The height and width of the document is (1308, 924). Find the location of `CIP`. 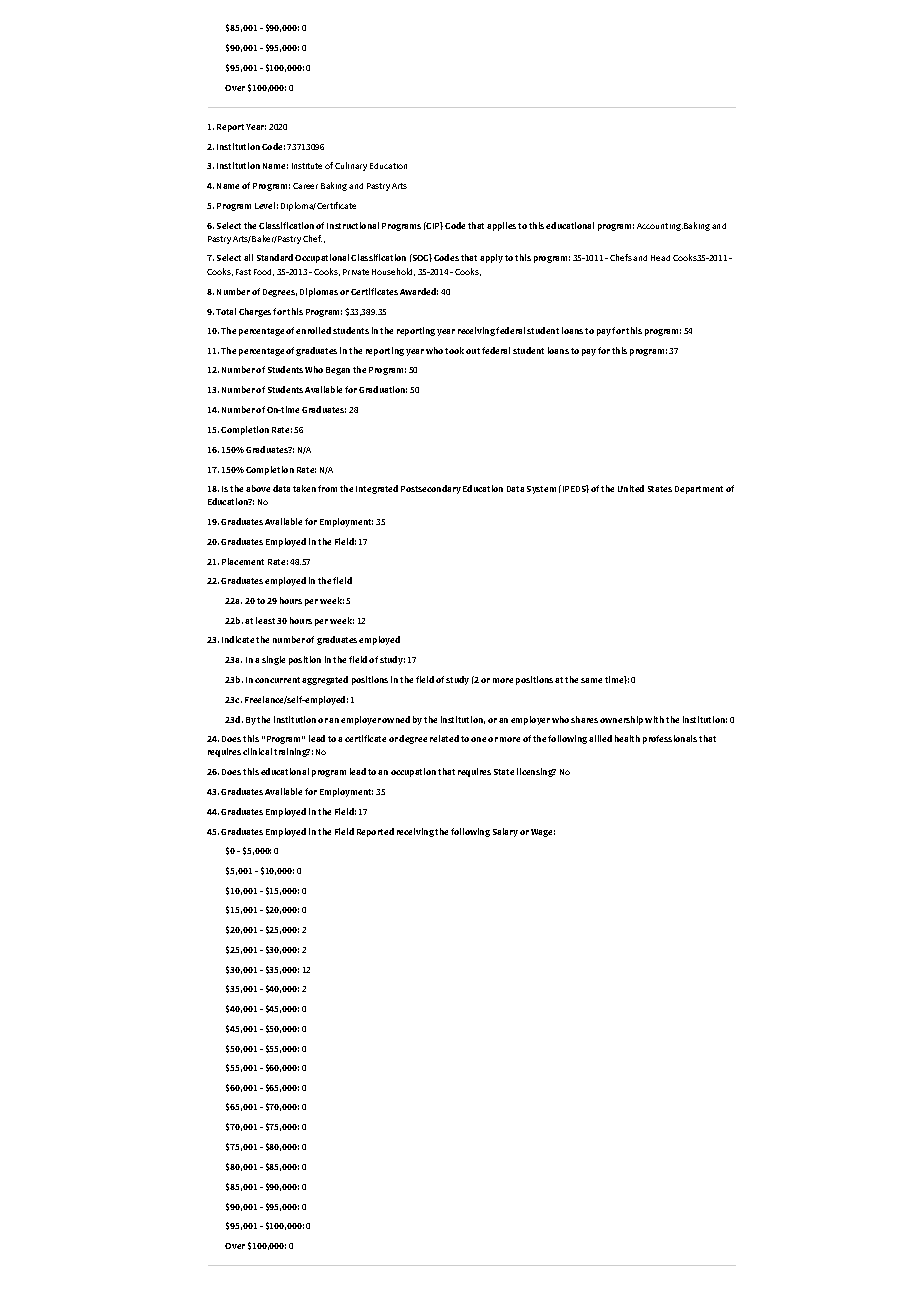

CIP is located at coordinates (434, 226).
